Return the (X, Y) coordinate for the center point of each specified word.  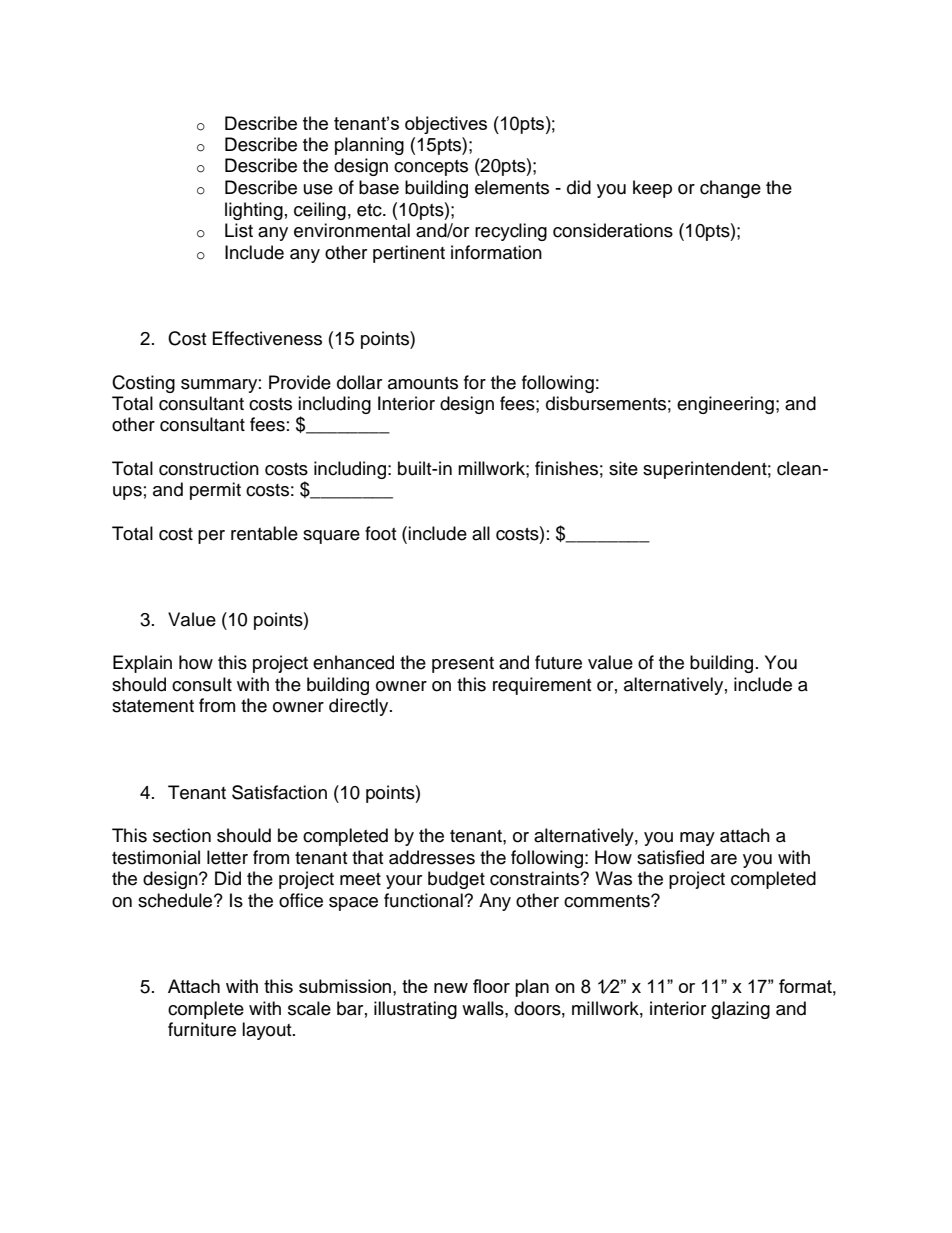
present (463, 665)
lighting (254, 211)
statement (153, 706)
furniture (202, 1029)
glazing (740, 1010)
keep (652, 189)
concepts (431, 168)
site (623, 468)
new (451, 988)
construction (209, 468)
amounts (423, 383)
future (558, 662)
